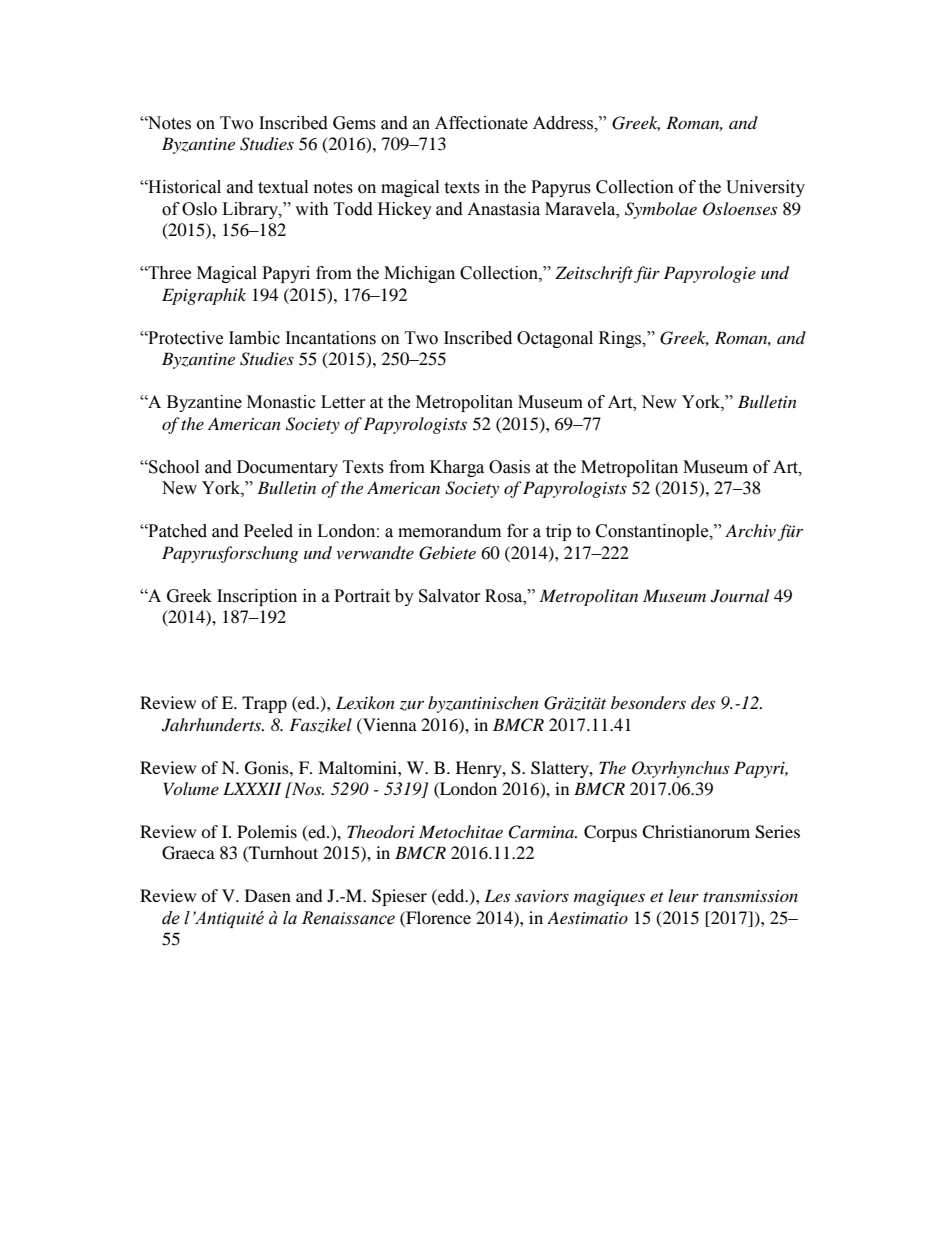 Image resolution: width=952 pixels, height=1233 pixels. What do you see at coordinates (348, 918) in the page?
I see `Renaissance` at bounding box center [348, 918].
